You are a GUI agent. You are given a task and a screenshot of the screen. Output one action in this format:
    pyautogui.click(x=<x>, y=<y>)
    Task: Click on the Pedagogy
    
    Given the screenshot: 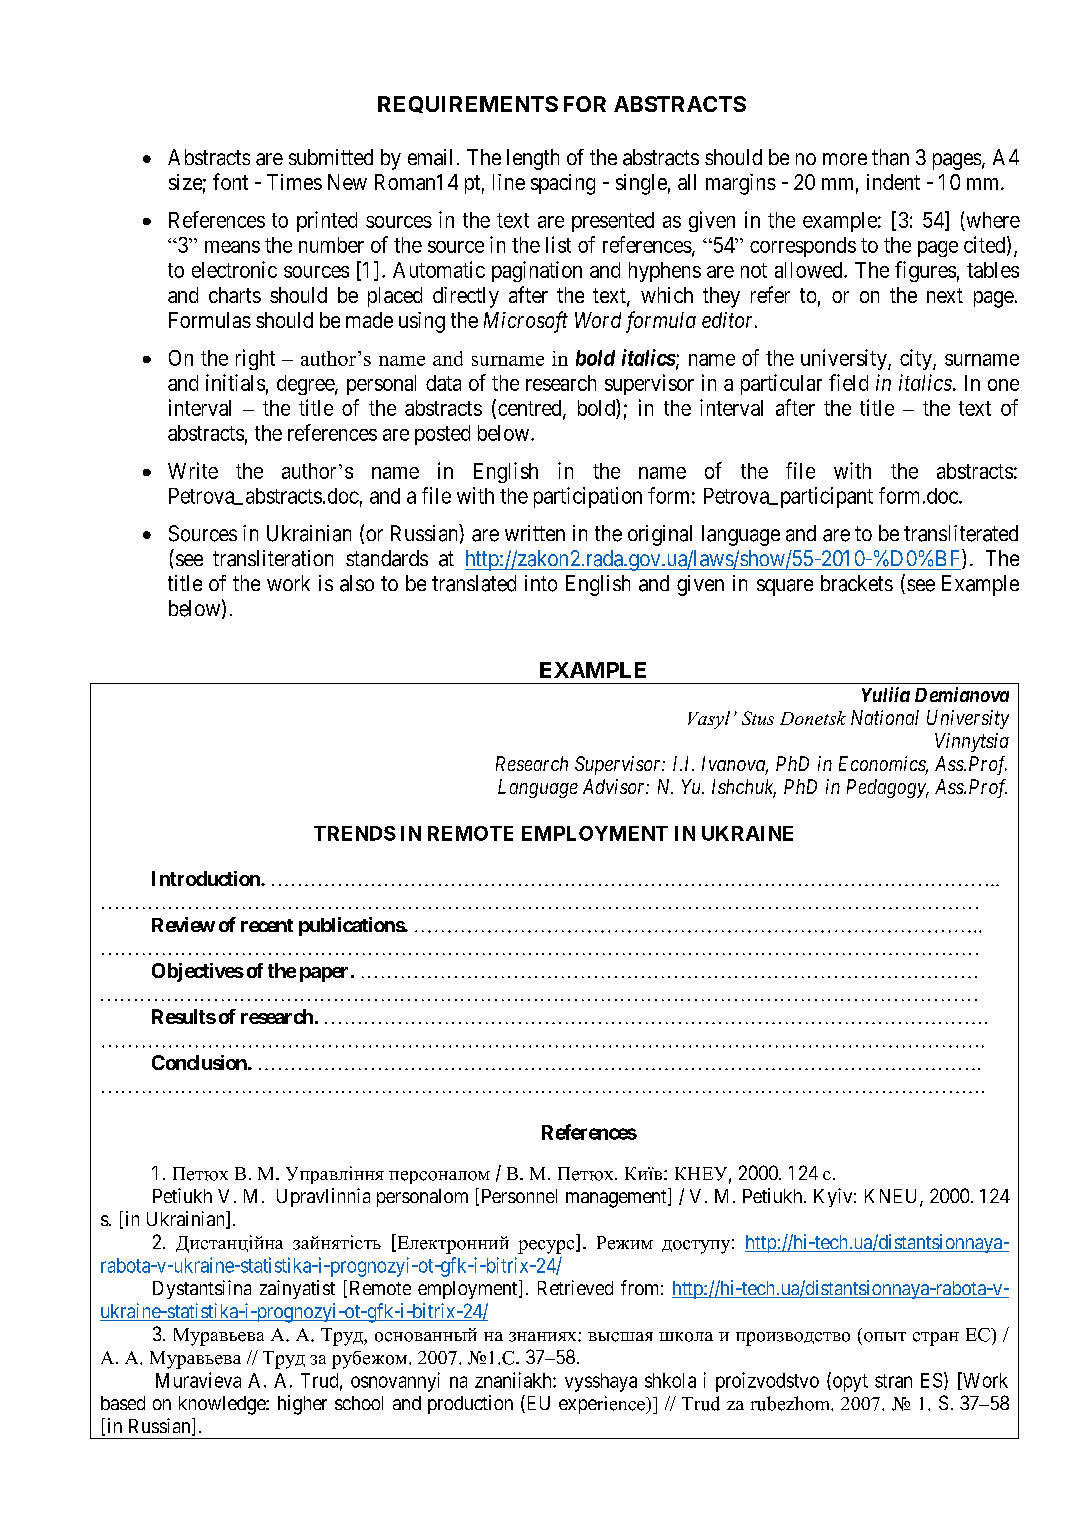 What is the action you would take?
    pyautogui.click(x=887, y=788)
